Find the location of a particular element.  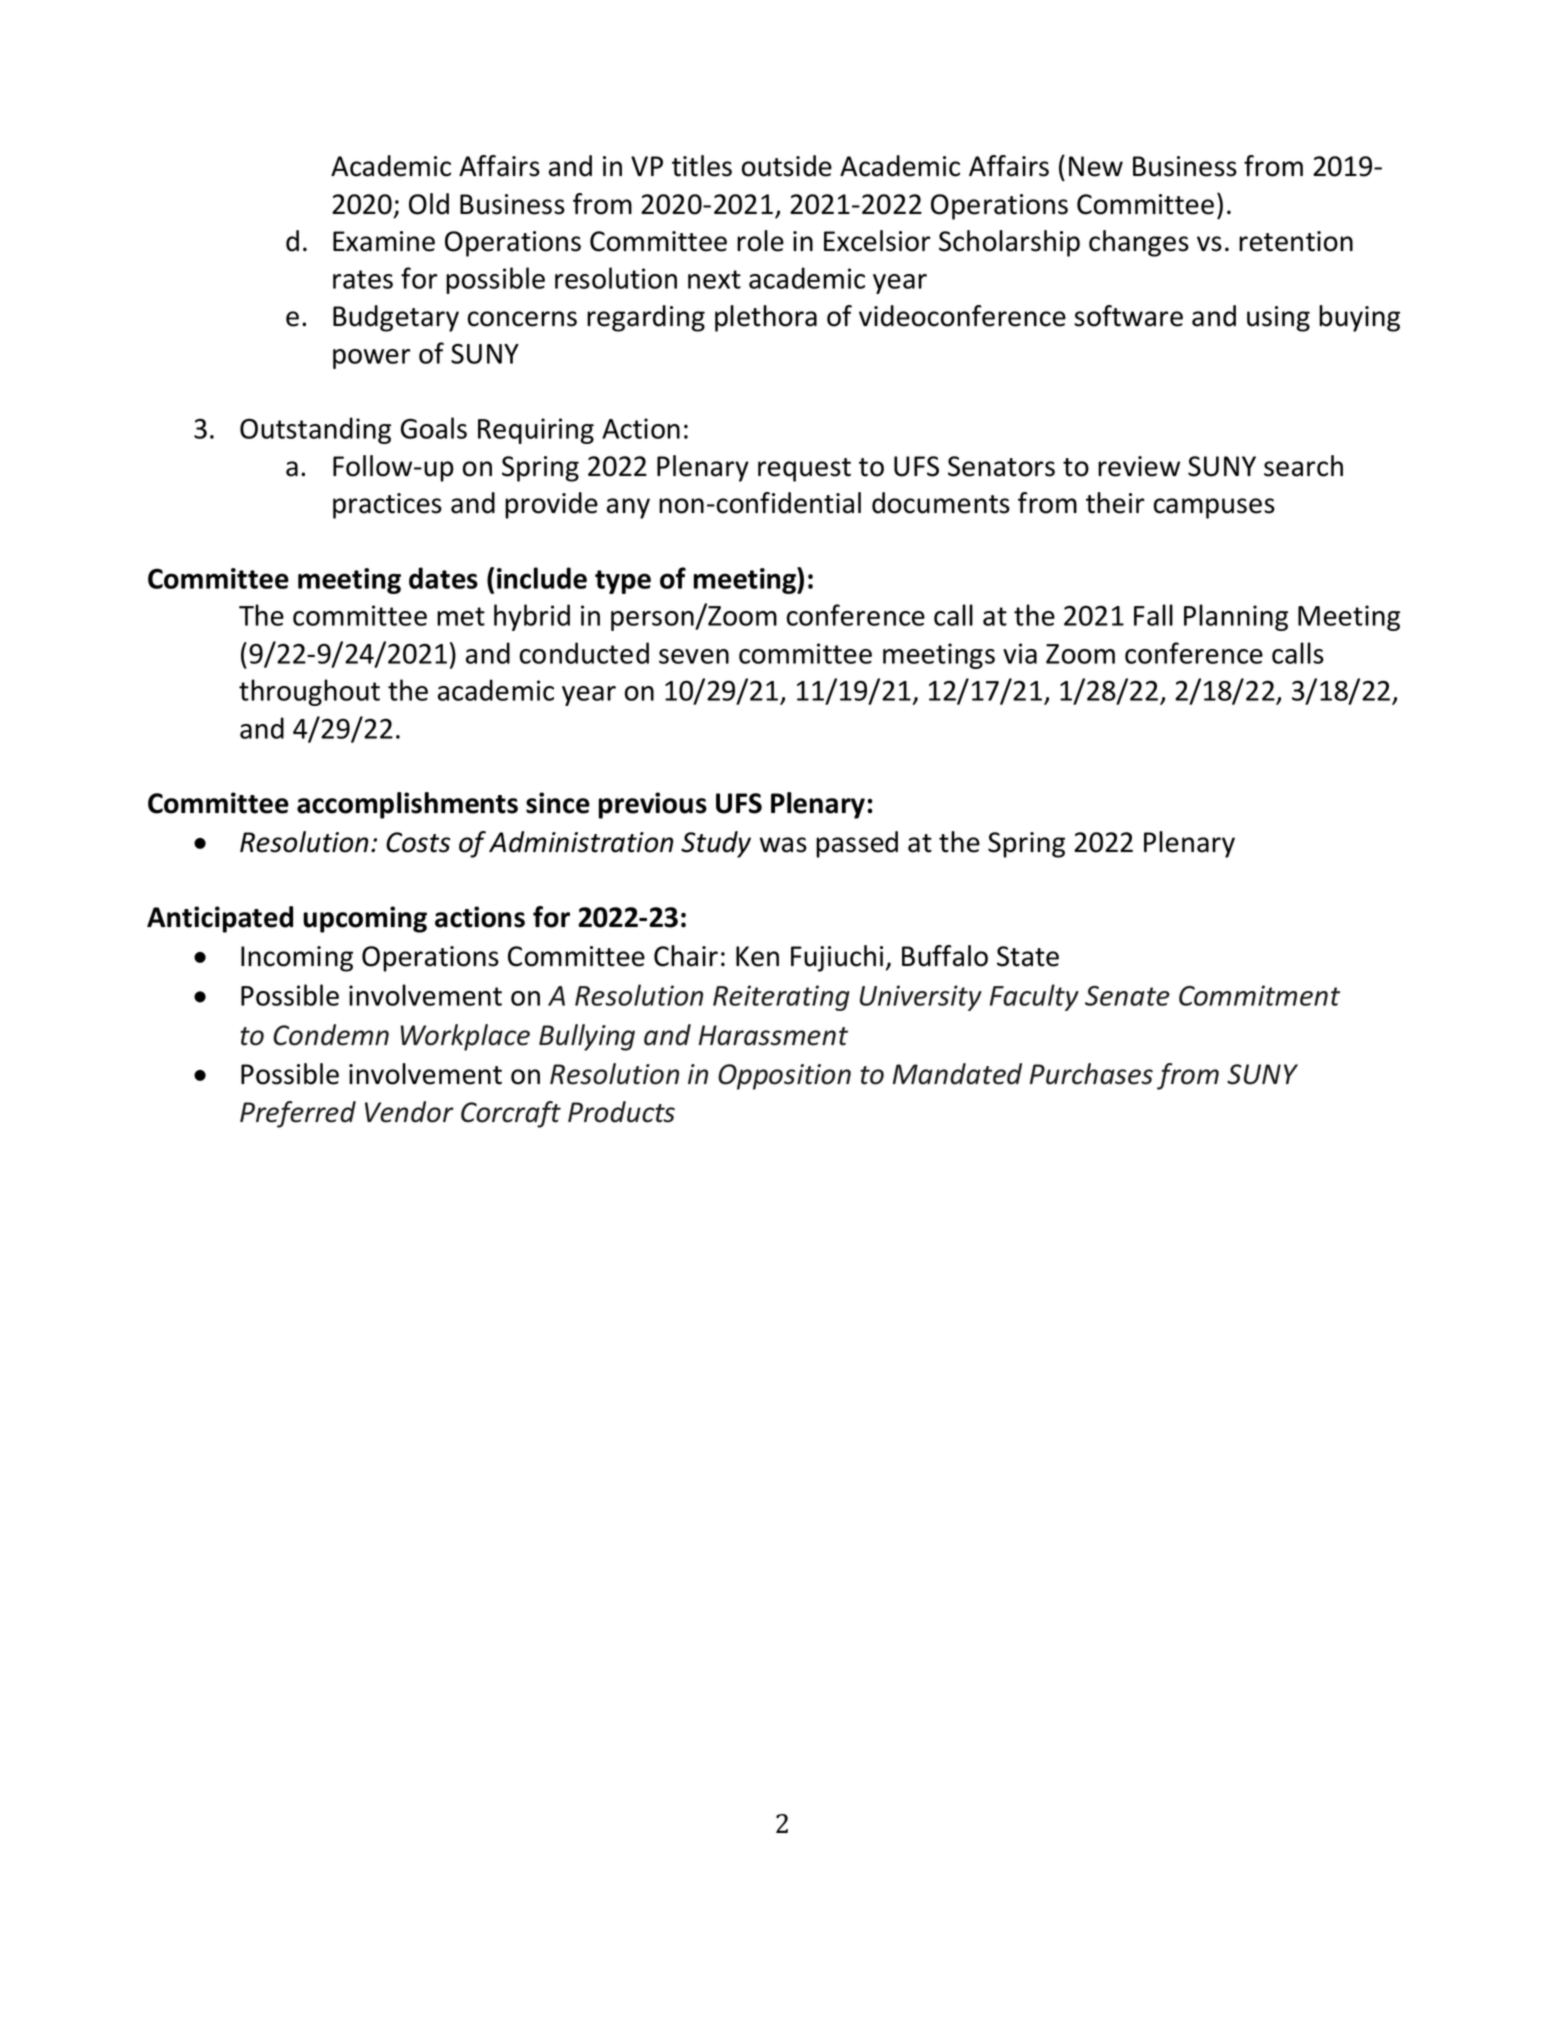

accomplishments is located at coordinates (407, 805).
